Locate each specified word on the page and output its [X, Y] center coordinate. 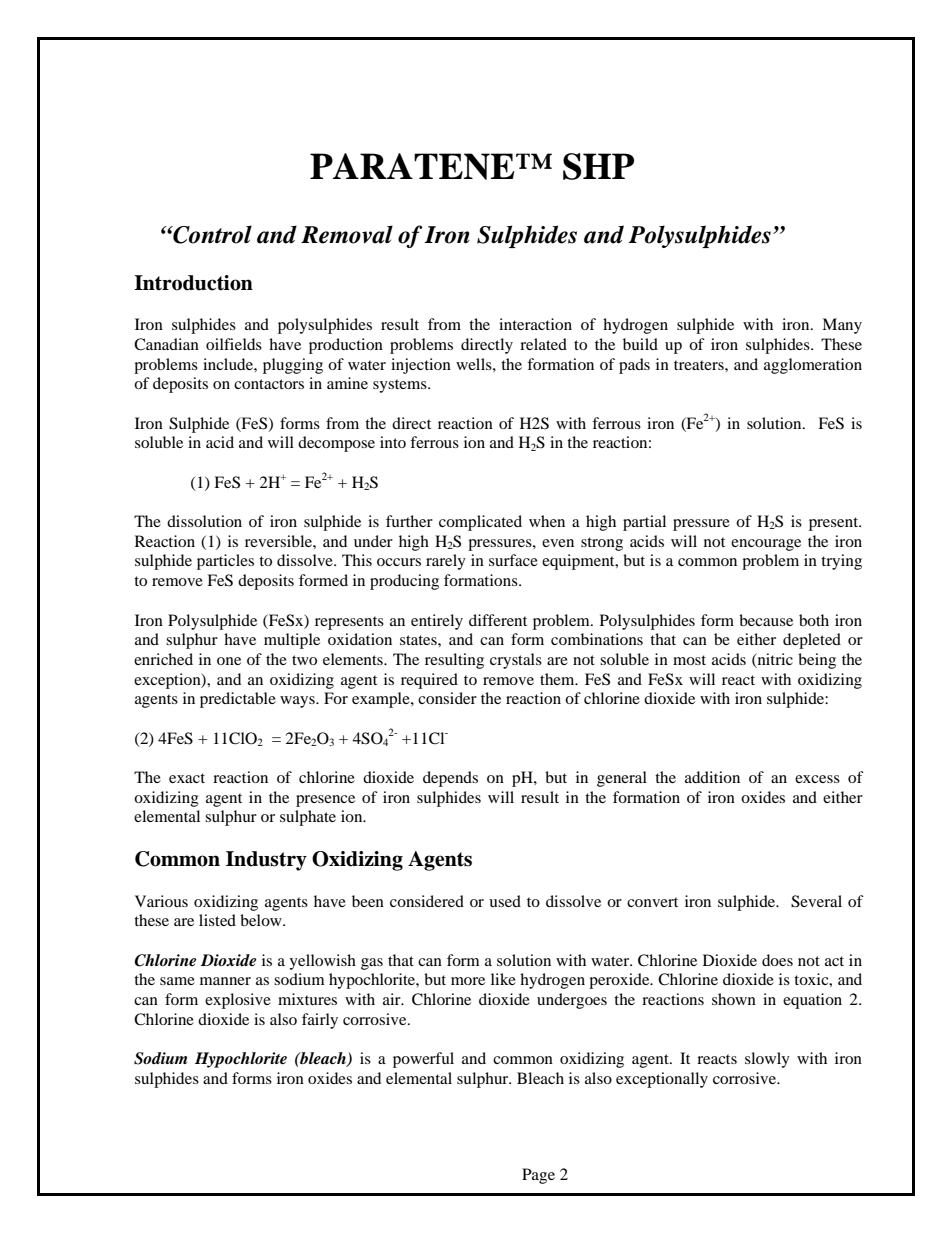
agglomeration [813, 366]
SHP [598, 166]
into [393, 442]
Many [842, 326]
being [817, 661]
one [229, 661]
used [505, 901]
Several [816, 901]
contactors [269, 384]
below [262, 920]
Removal [347, 234]
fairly [320, 1021]
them [558, 679]
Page [538, 1176]
